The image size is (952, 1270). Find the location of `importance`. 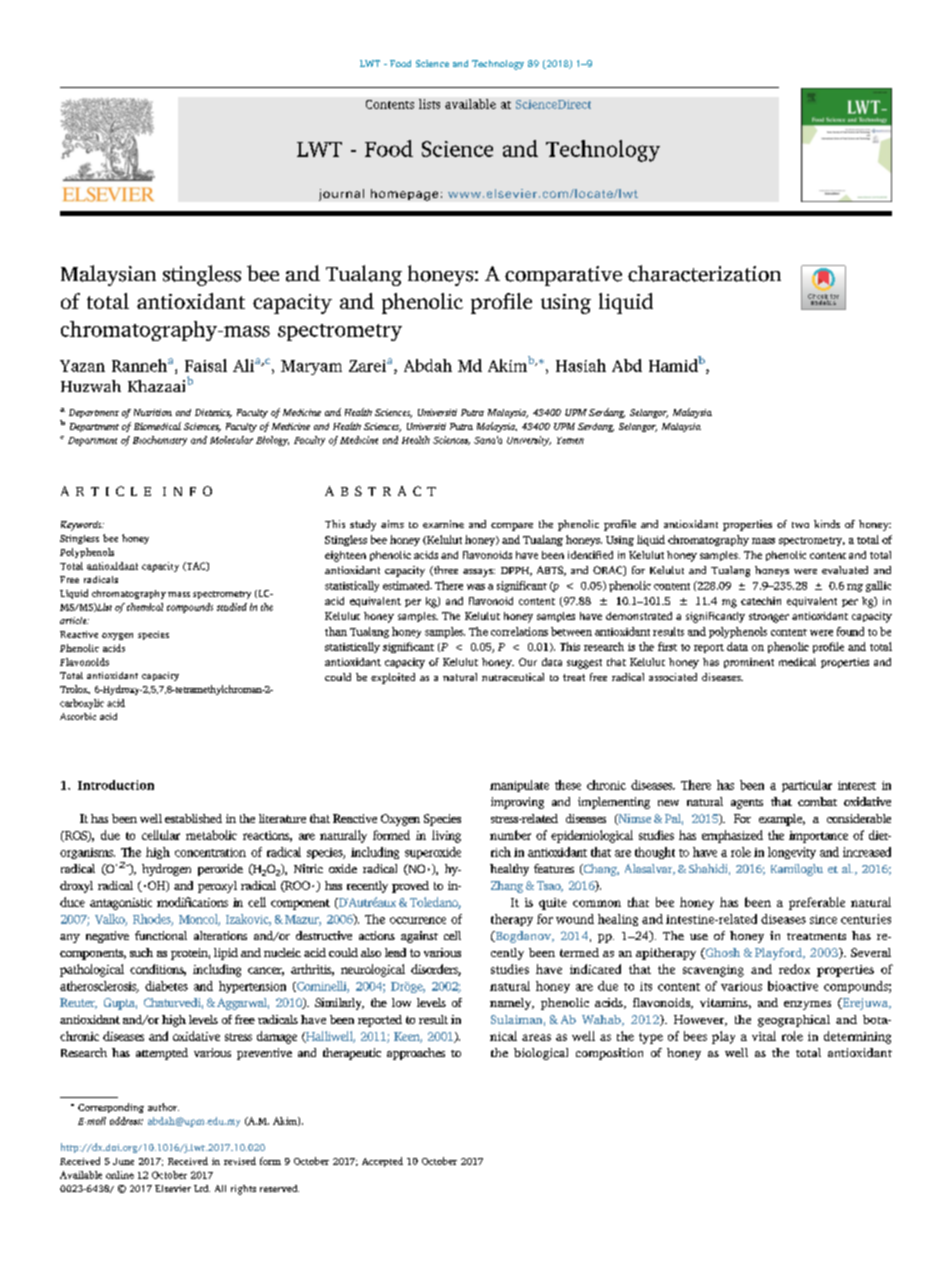

importance is located at coordinates (818, 837).
